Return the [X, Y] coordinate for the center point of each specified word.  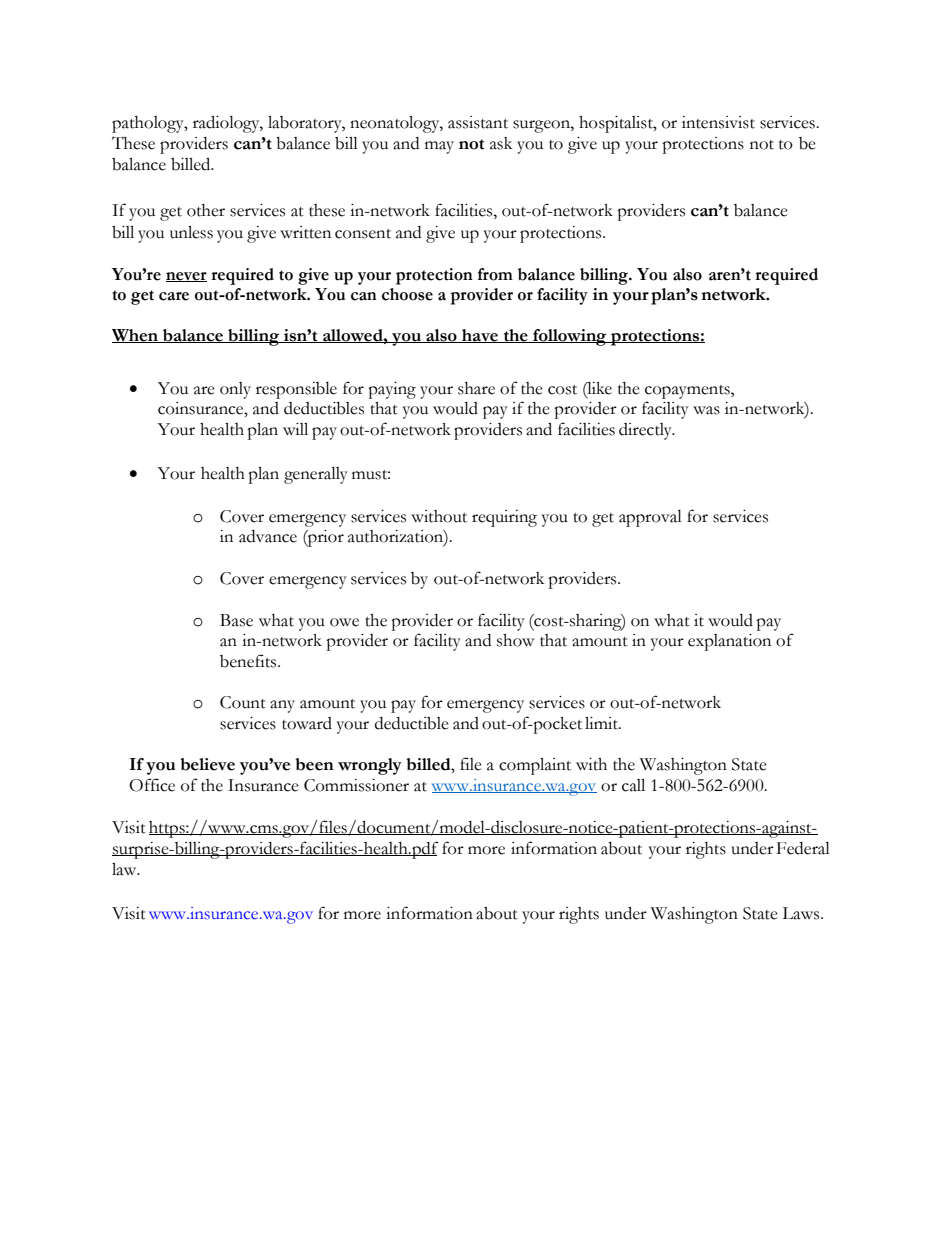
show [515, 640]
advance [268, 536]
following [570, 337]
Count [243, 702]
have [480, 336]
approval [650, 518]
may [439, 147]
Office [152, 785]
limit [602, 723]
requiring [504, 518]
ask [501, 143]
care [174, 296]
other [206, 210]
